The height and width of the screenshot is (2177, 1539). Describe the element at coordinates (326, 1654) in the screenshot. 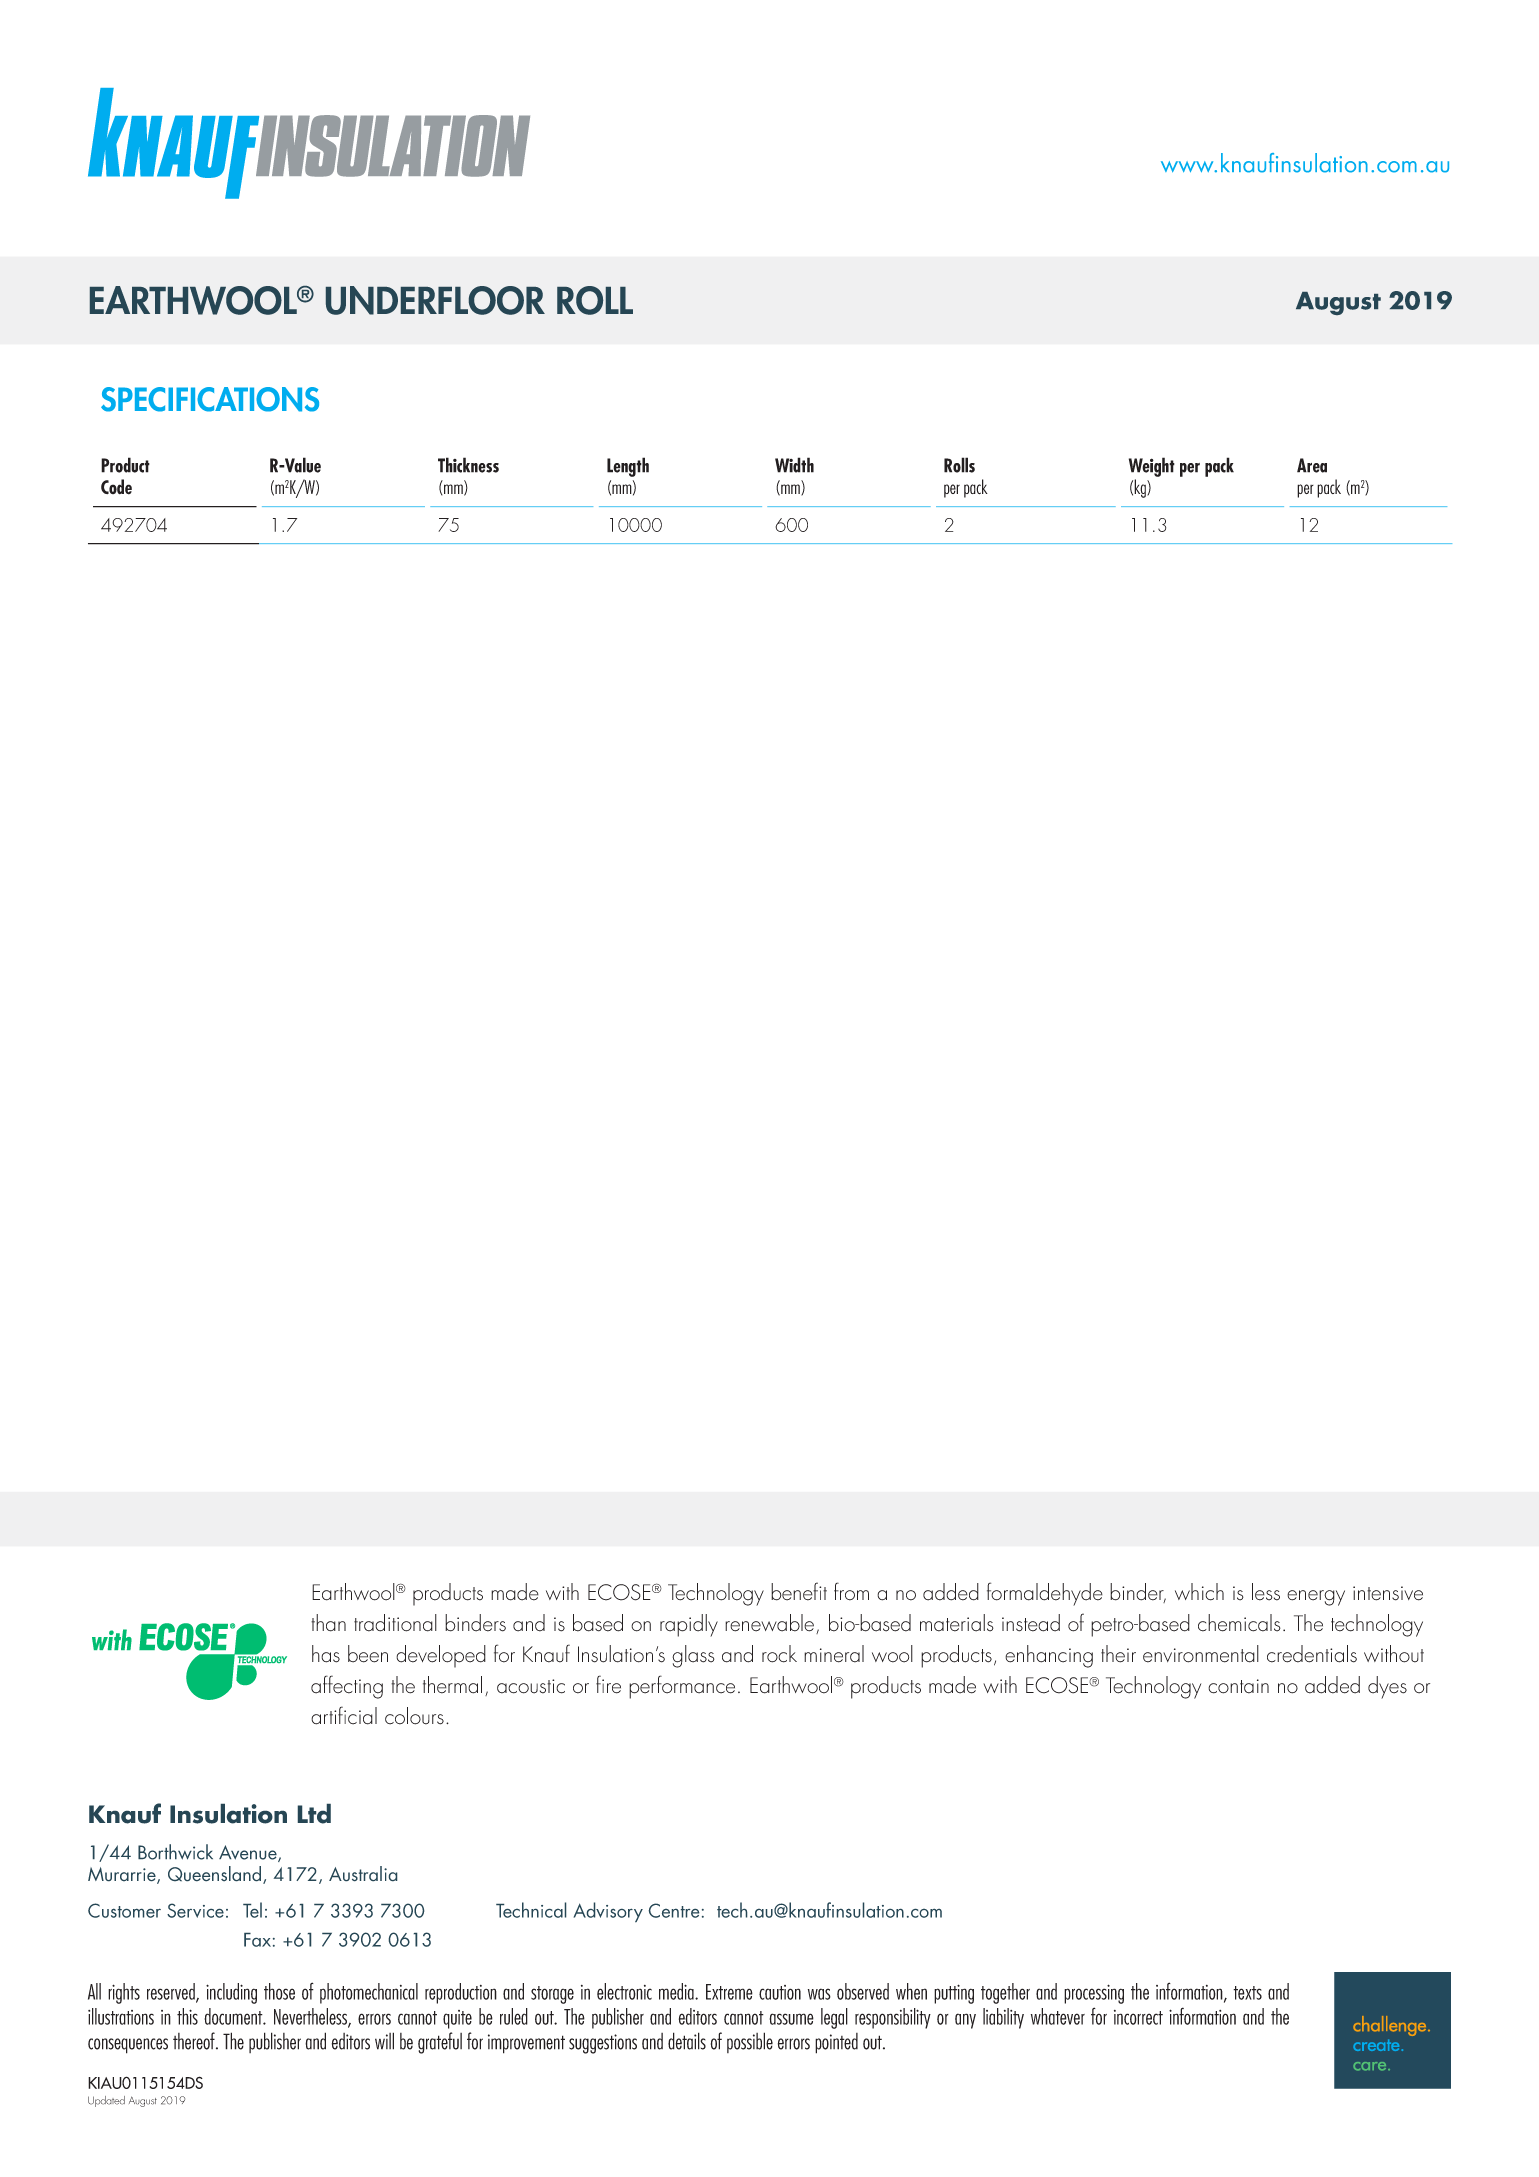

I see `has` at that location.
